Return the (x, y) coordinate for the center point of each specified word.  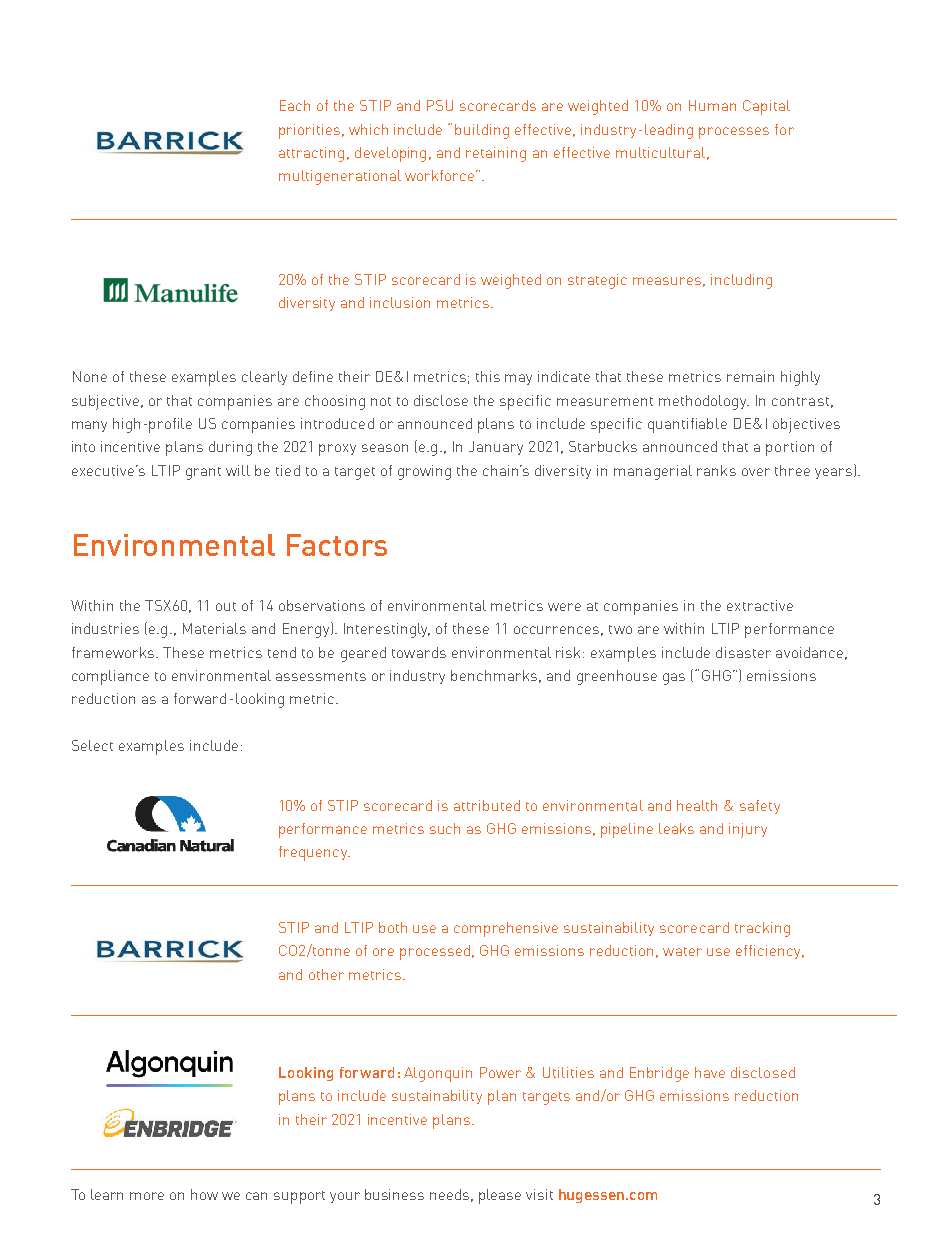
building (482, 131)
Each (295, 105)
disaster (743, 652)
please (500, 1196)
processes (734, 133)
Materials (214, 628)
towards (419, 652)
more (147, 1196)
